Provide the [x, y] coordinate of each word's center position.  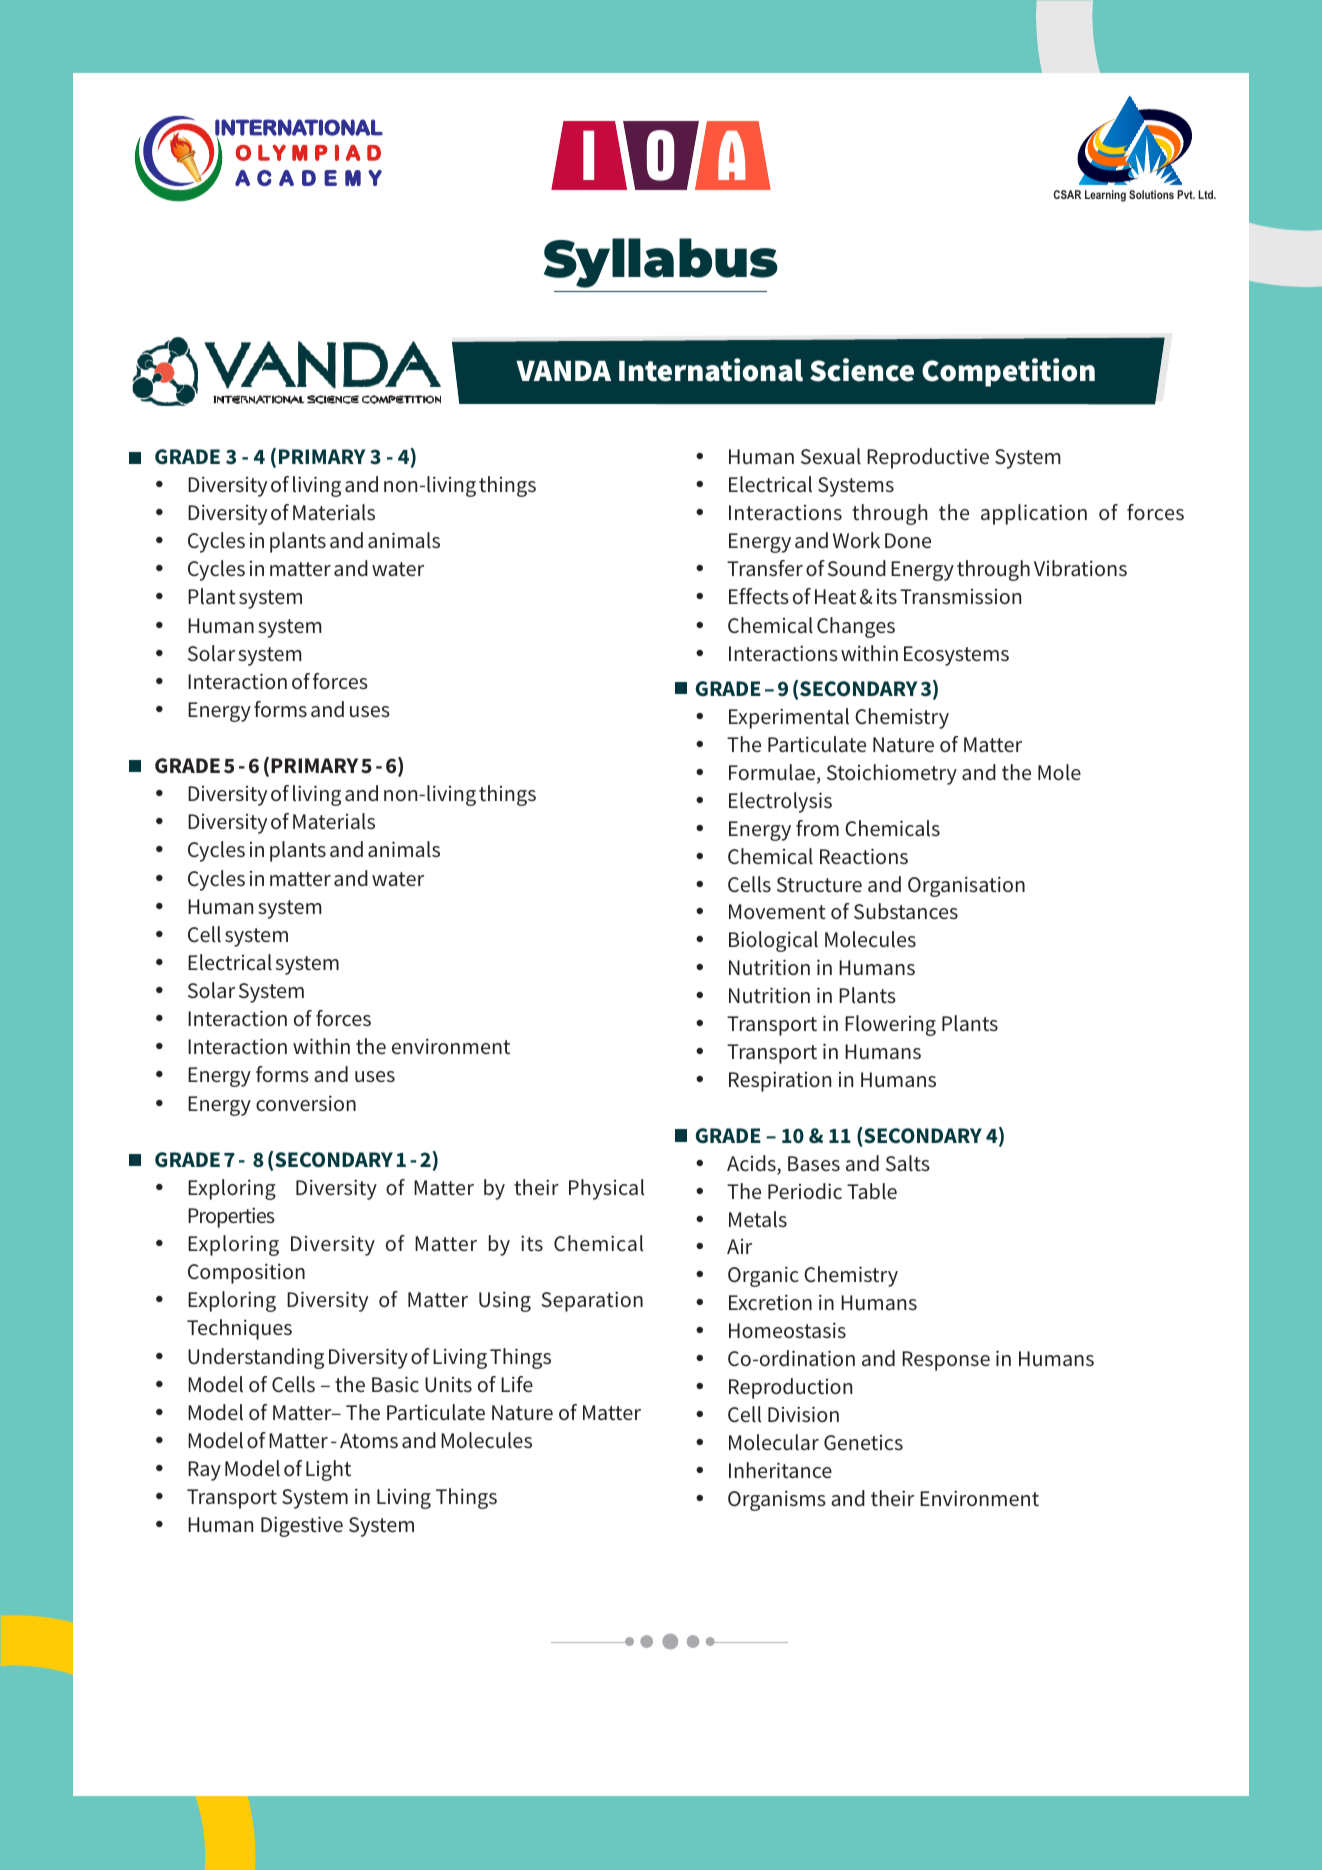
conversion [306, 1103]
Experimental [789, 718]
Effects [759, 596]
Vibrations [1080, 568]
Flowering [890, 1025]
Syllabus [661, 263]
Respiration [780, 1081]
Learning [1105, 196]
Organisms [777, 1500]
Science [862, 370]
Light [328, 1470]
